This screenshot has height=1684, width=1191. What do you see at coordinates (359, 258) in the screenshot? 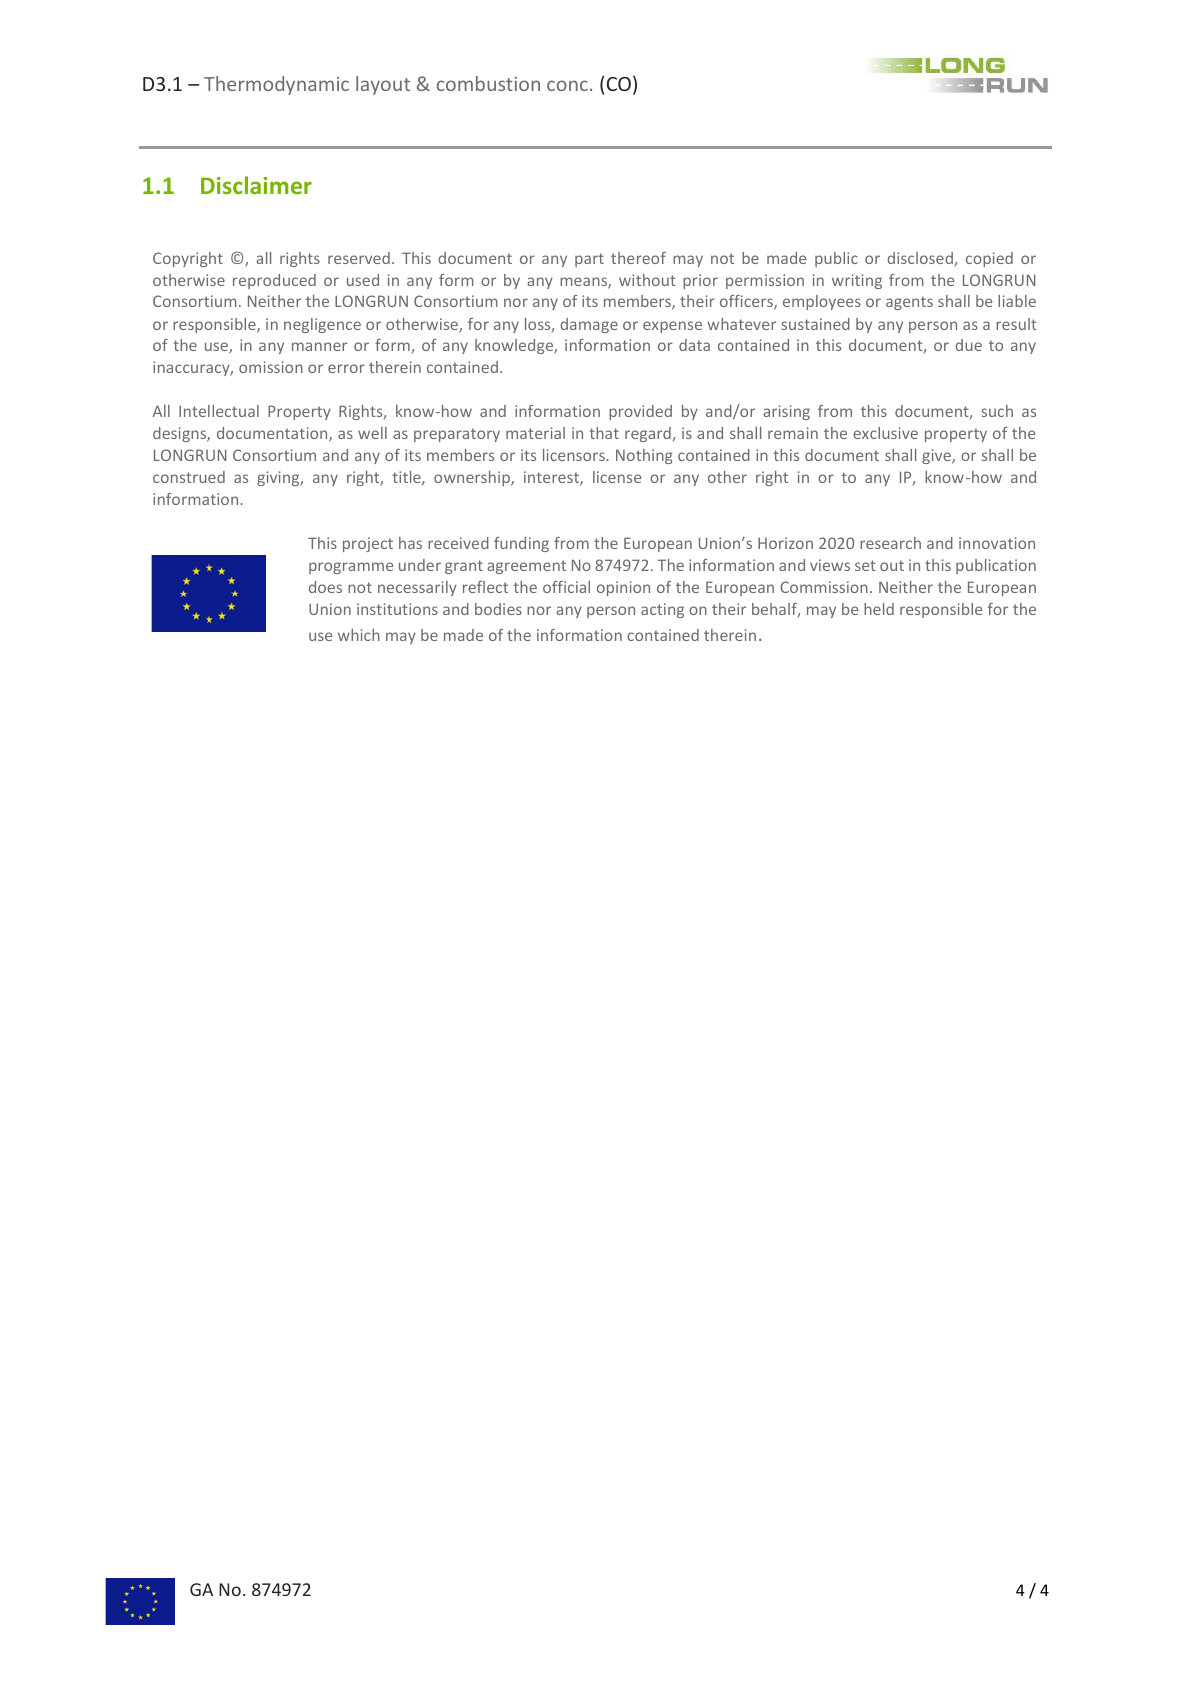
I see `reserved` at bounding box center [359, 258].
